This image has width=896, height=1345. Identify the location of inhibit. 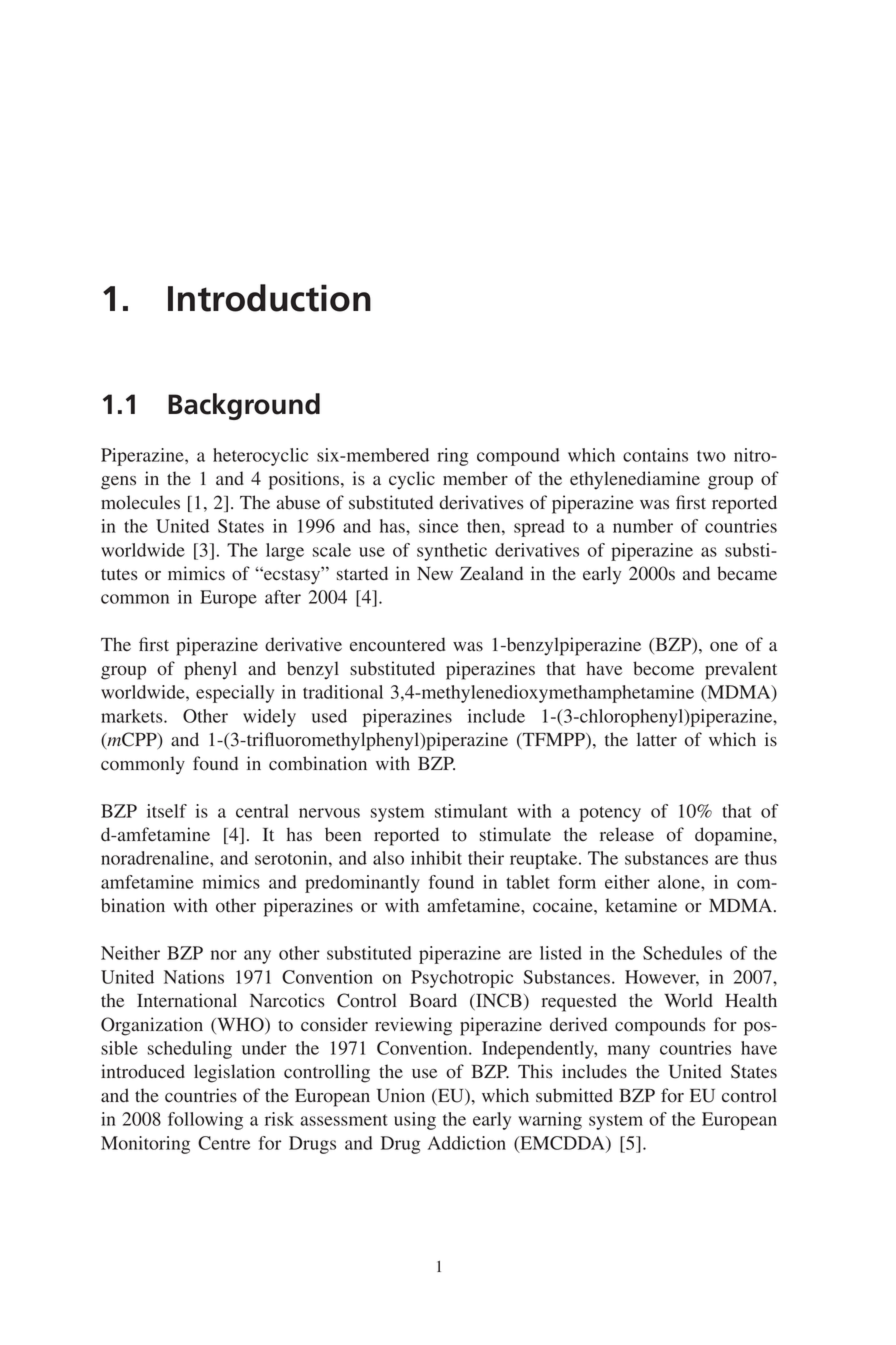
(436, 858).
